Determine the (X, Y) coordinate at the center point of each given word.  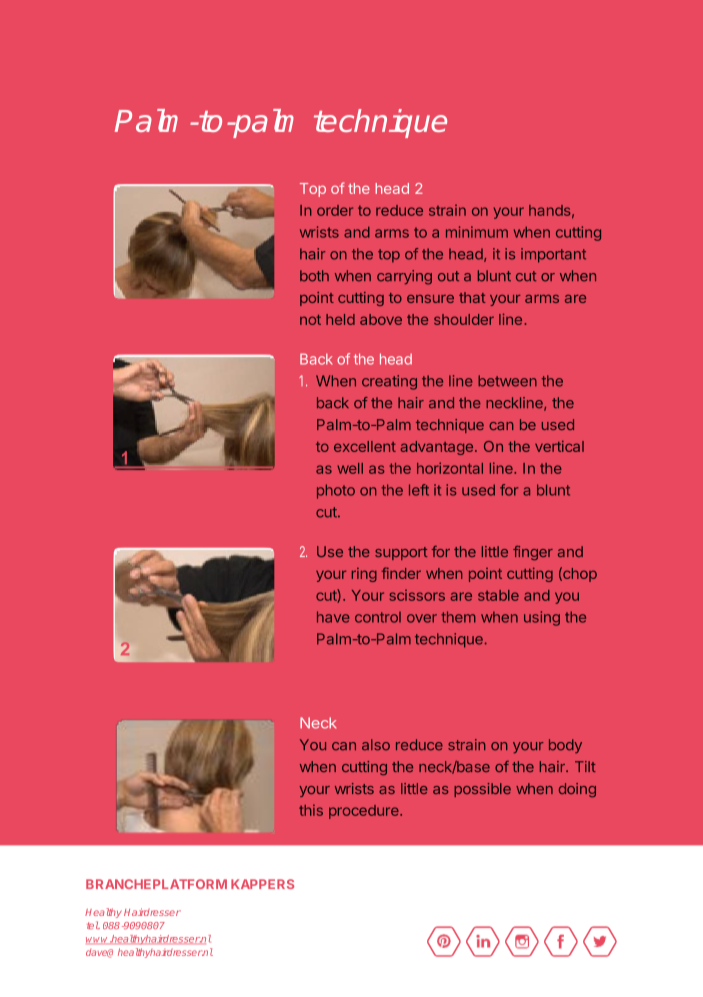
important (553, 255)
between (507, 381)
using (542, 618)
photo (336, 491)
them (458, 617)
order (335, 210)
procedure (365, 812)
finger (533, 553)
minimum (477, 232)
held (340, 319)
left (419, 490)
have (333, 617)
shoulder (464, 319)
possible (482, 790)
